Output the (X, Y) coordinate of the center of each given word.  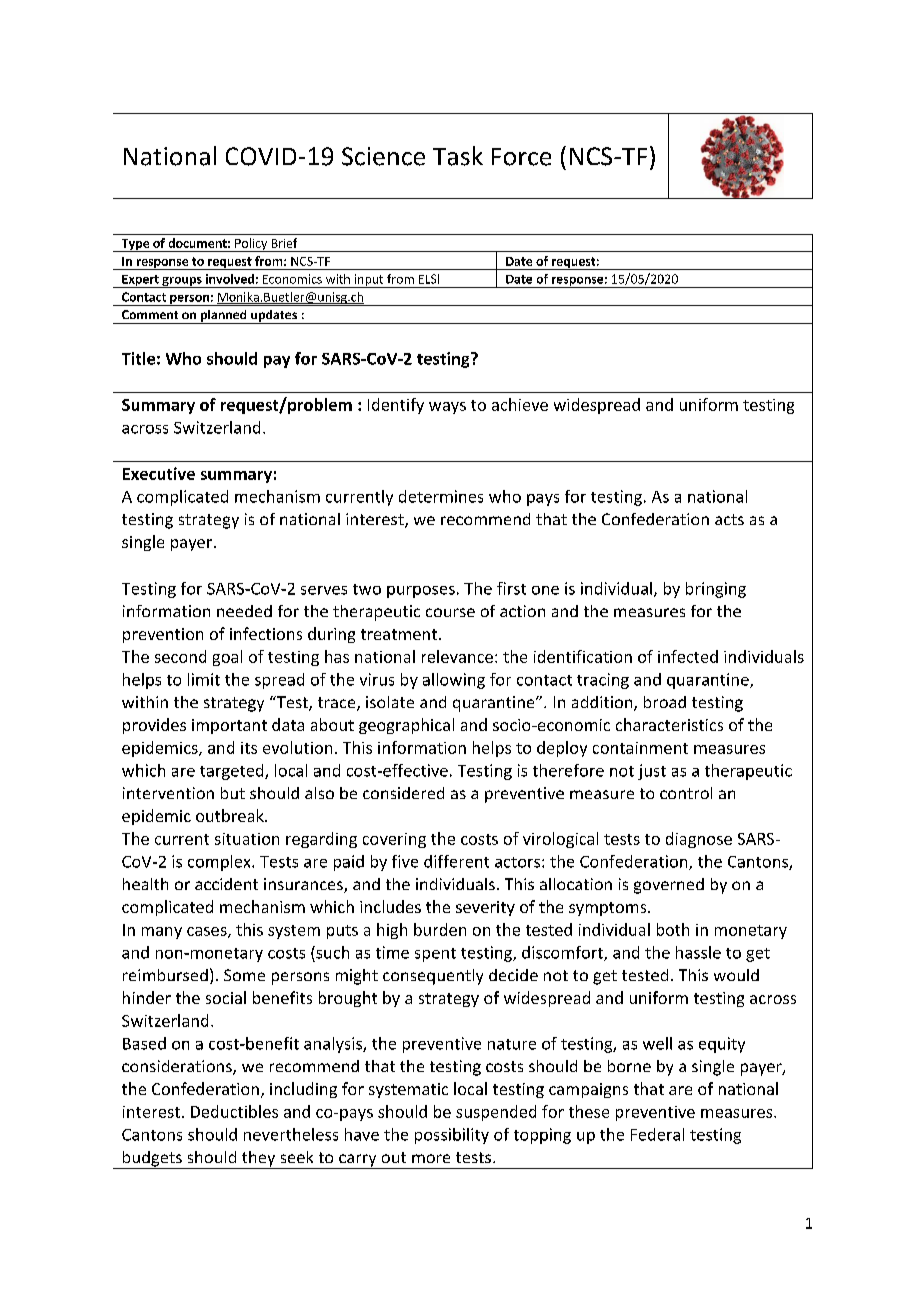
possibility (452, 1136)
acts (729, 519)
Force (521, 157)
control (686, 793)
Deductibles (234, 1111)
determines (441, 496)
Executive (159, 473)
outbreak (231, 815)
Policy (251, 245)
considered (403, 793)
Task (458, 156)
